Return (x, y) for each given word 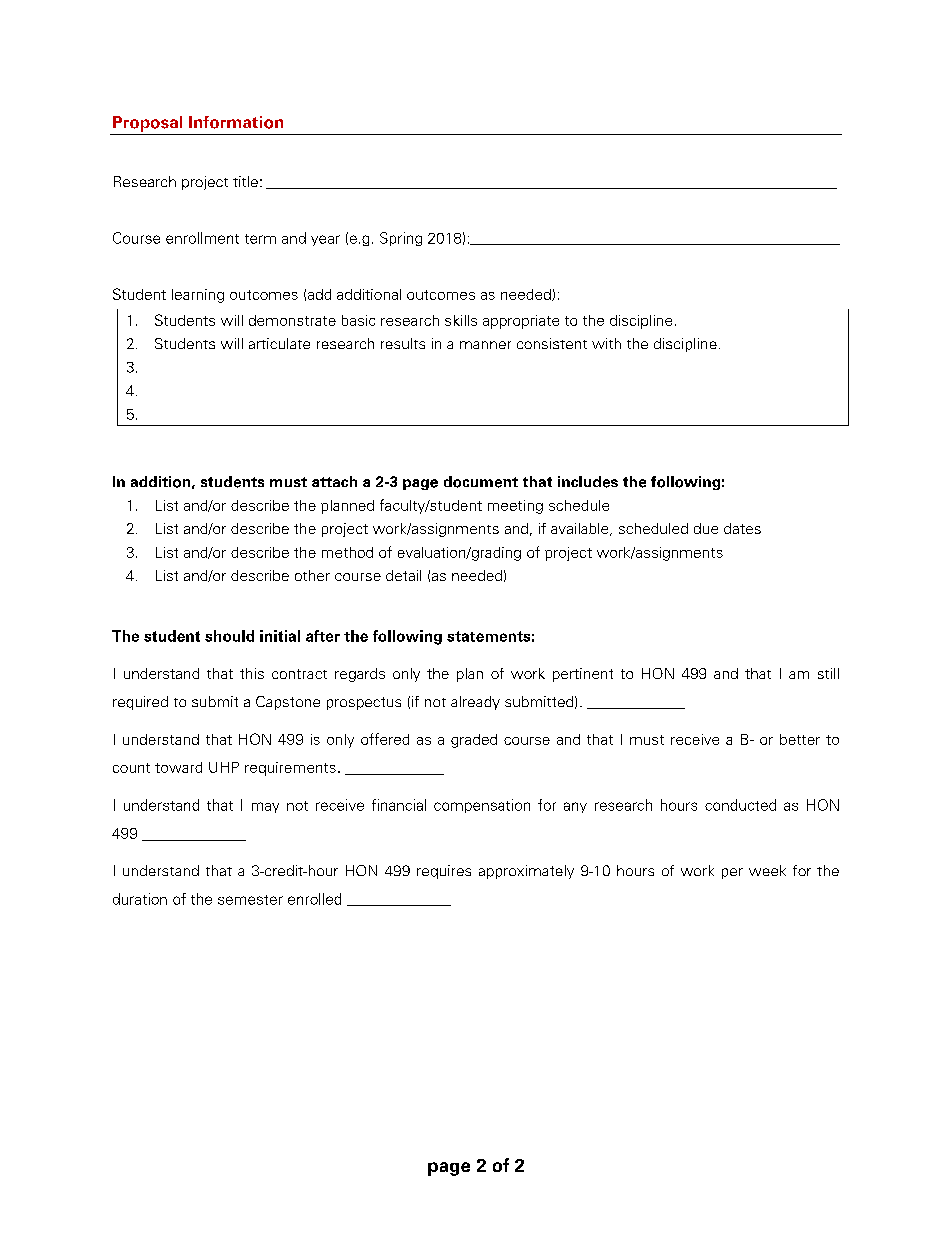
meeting (515, 507)
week (767, 870)
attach (334, 481)
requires (444, 872)
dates (742, 528)
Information (236, 122)
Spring (401, 239)
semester (250, 900)
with (606, 343)
